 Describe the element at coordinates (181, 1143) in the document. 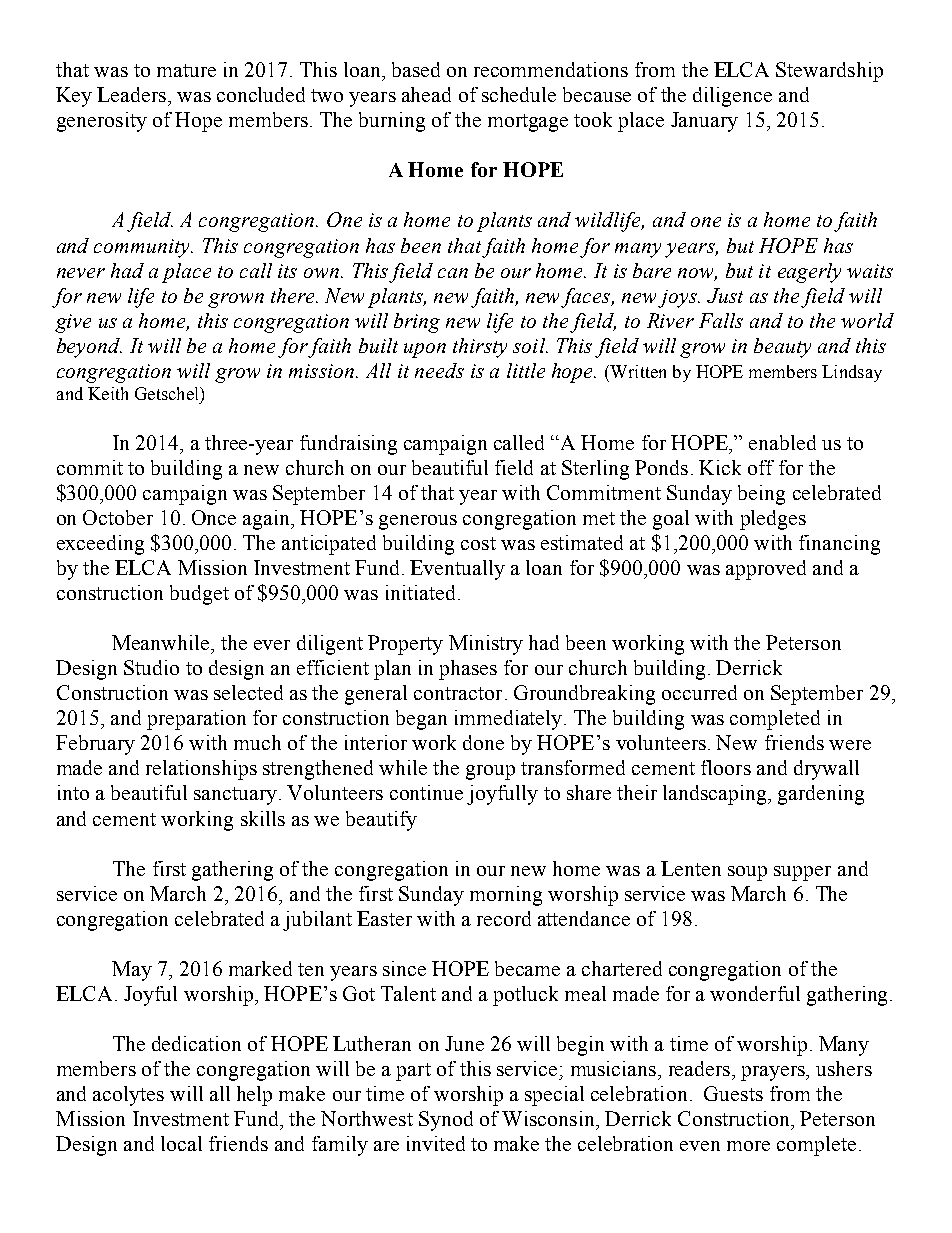

I see `local` at that location.
